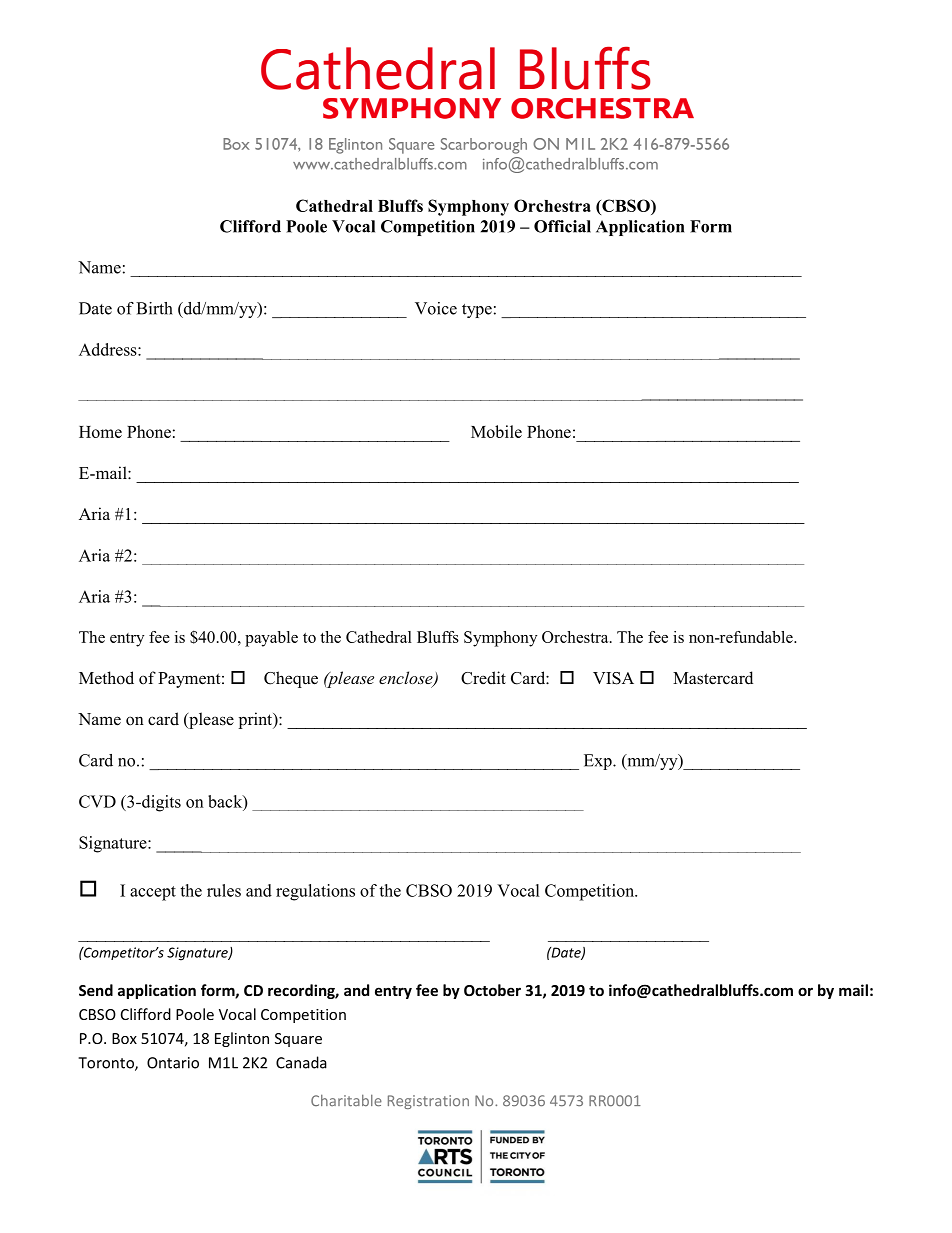 The image size is (952, 1233). I want to click on Birth, so click(154, 308).
